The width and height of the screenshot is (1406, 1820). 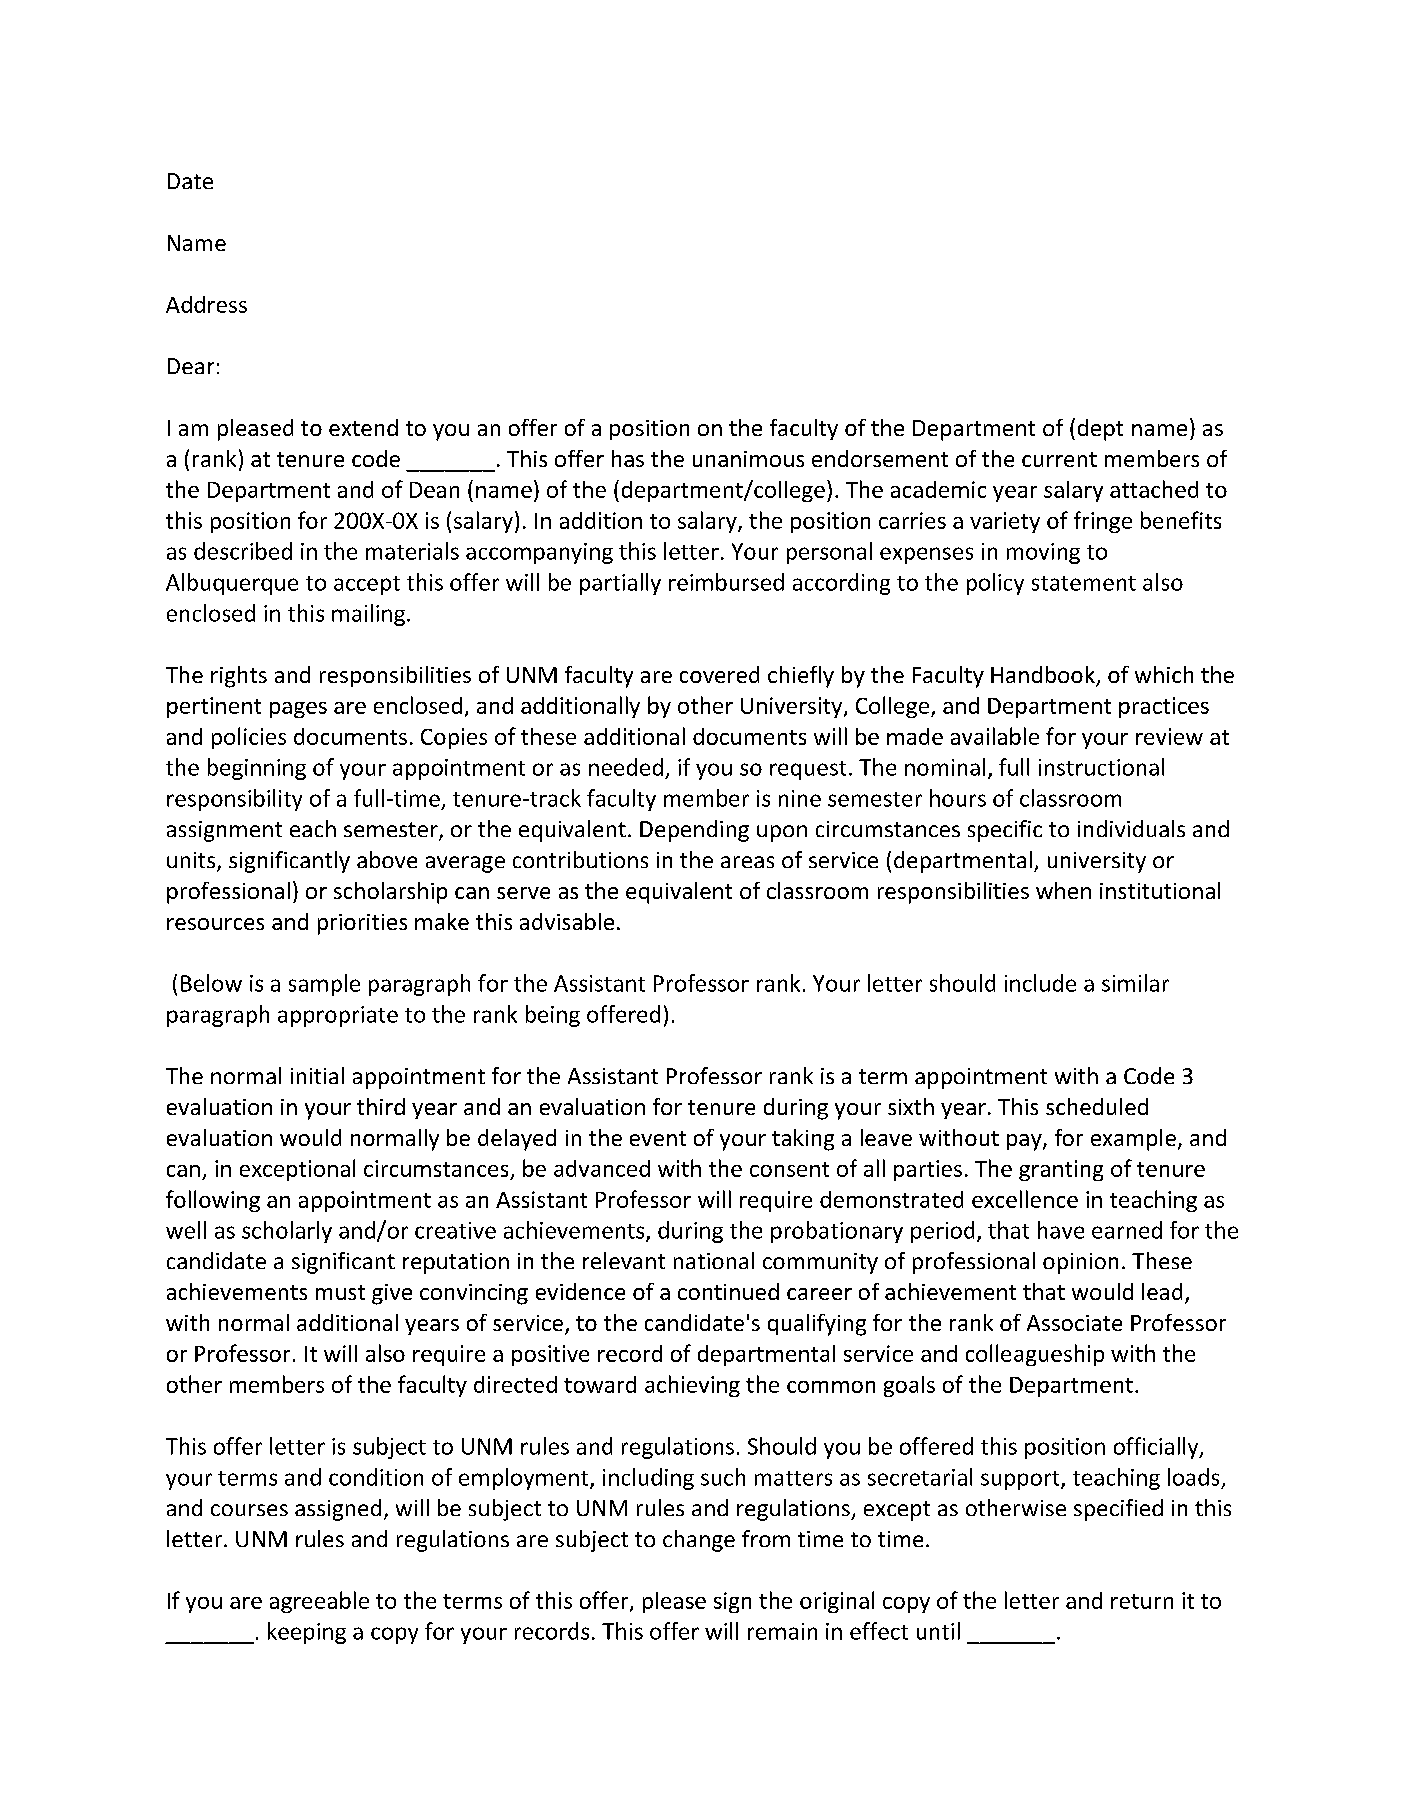 I want to click on unanimous, so click(x=748, y=459).
